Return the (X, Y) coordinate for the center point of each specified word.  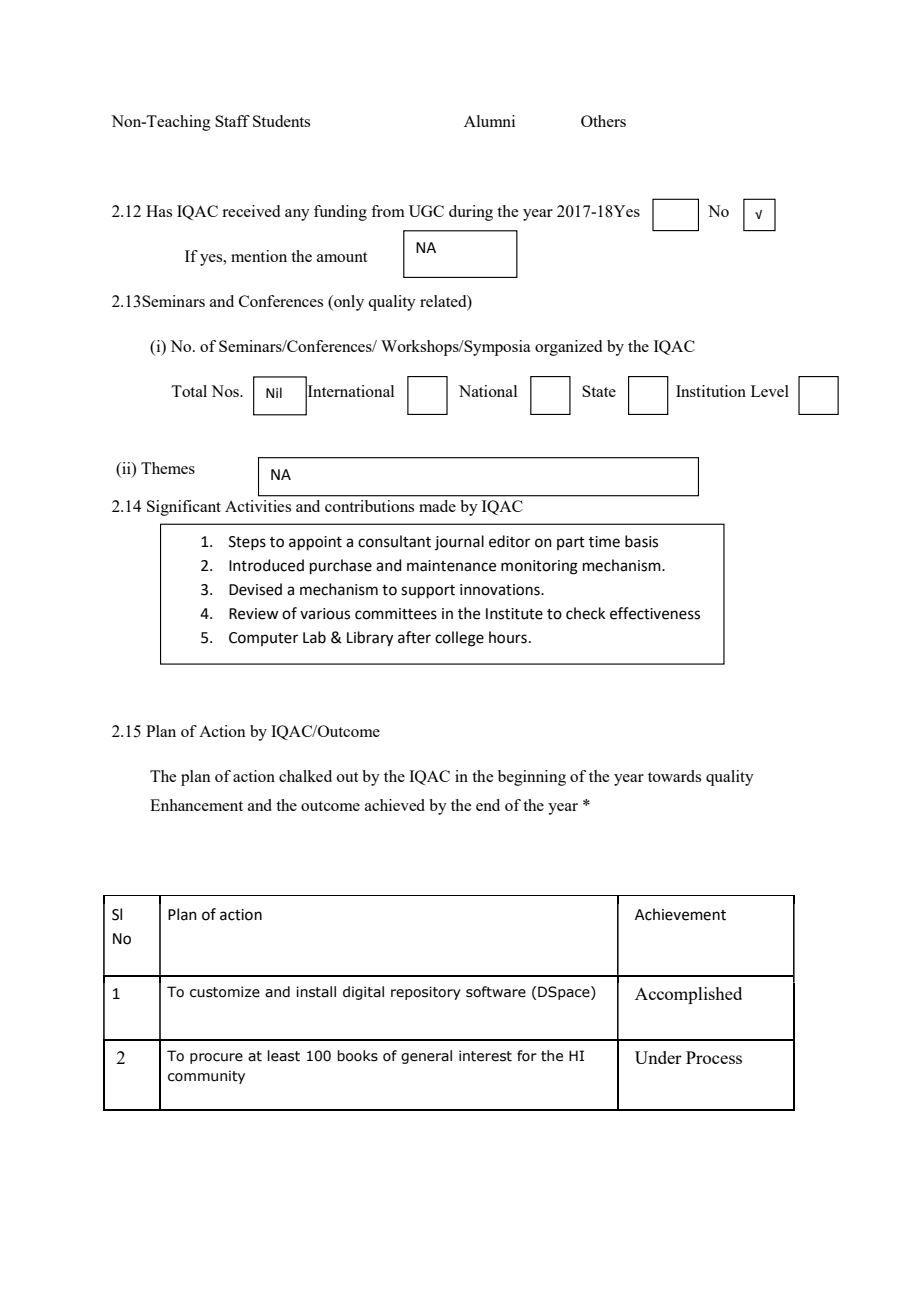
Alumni (489, 121)
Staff (232, 121)
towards (674, 776)
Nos (226, 391)
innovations (501, 590)
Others (603, 121)
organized (568, 348)
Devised (255, 589)
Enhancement (196, 805)
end (488, 805)
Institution (711, 391)
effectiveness (655, 613)
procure (216, 1058)
